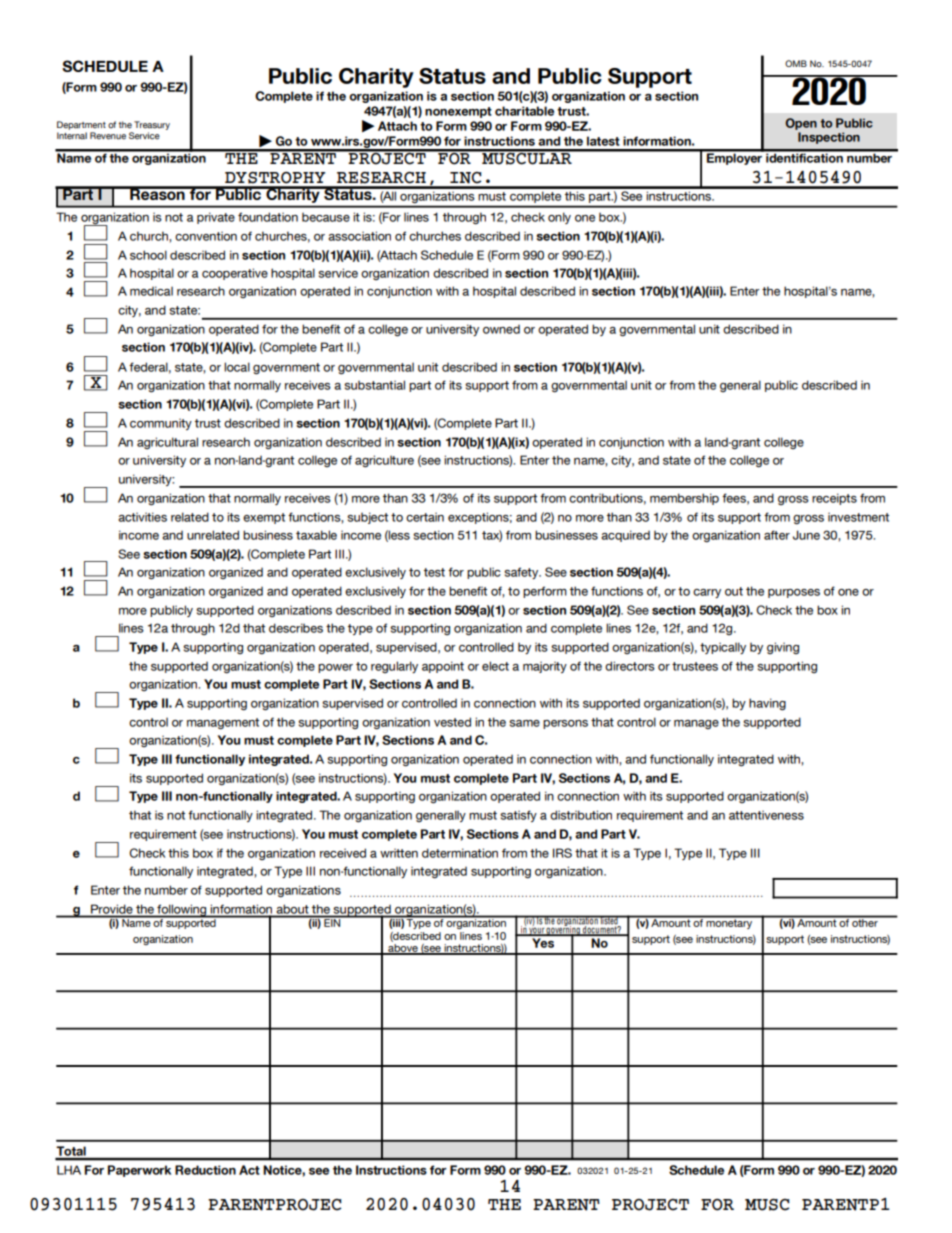 The image size is (952, 1233). I want to click on charitable, so click(524, 111).
